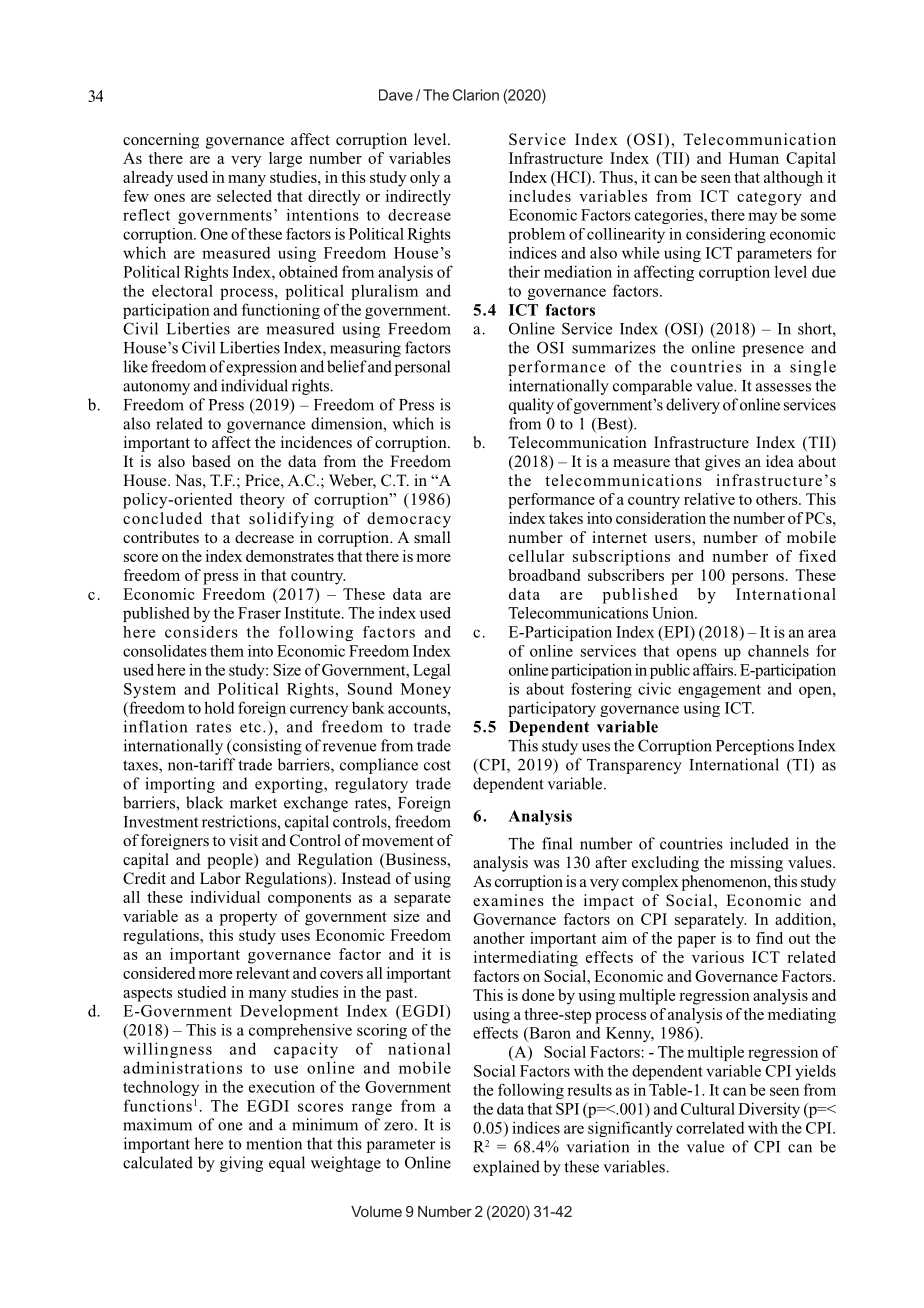 This image has width=924, height=1308. I want to click on explained, so click(506, 1168).
